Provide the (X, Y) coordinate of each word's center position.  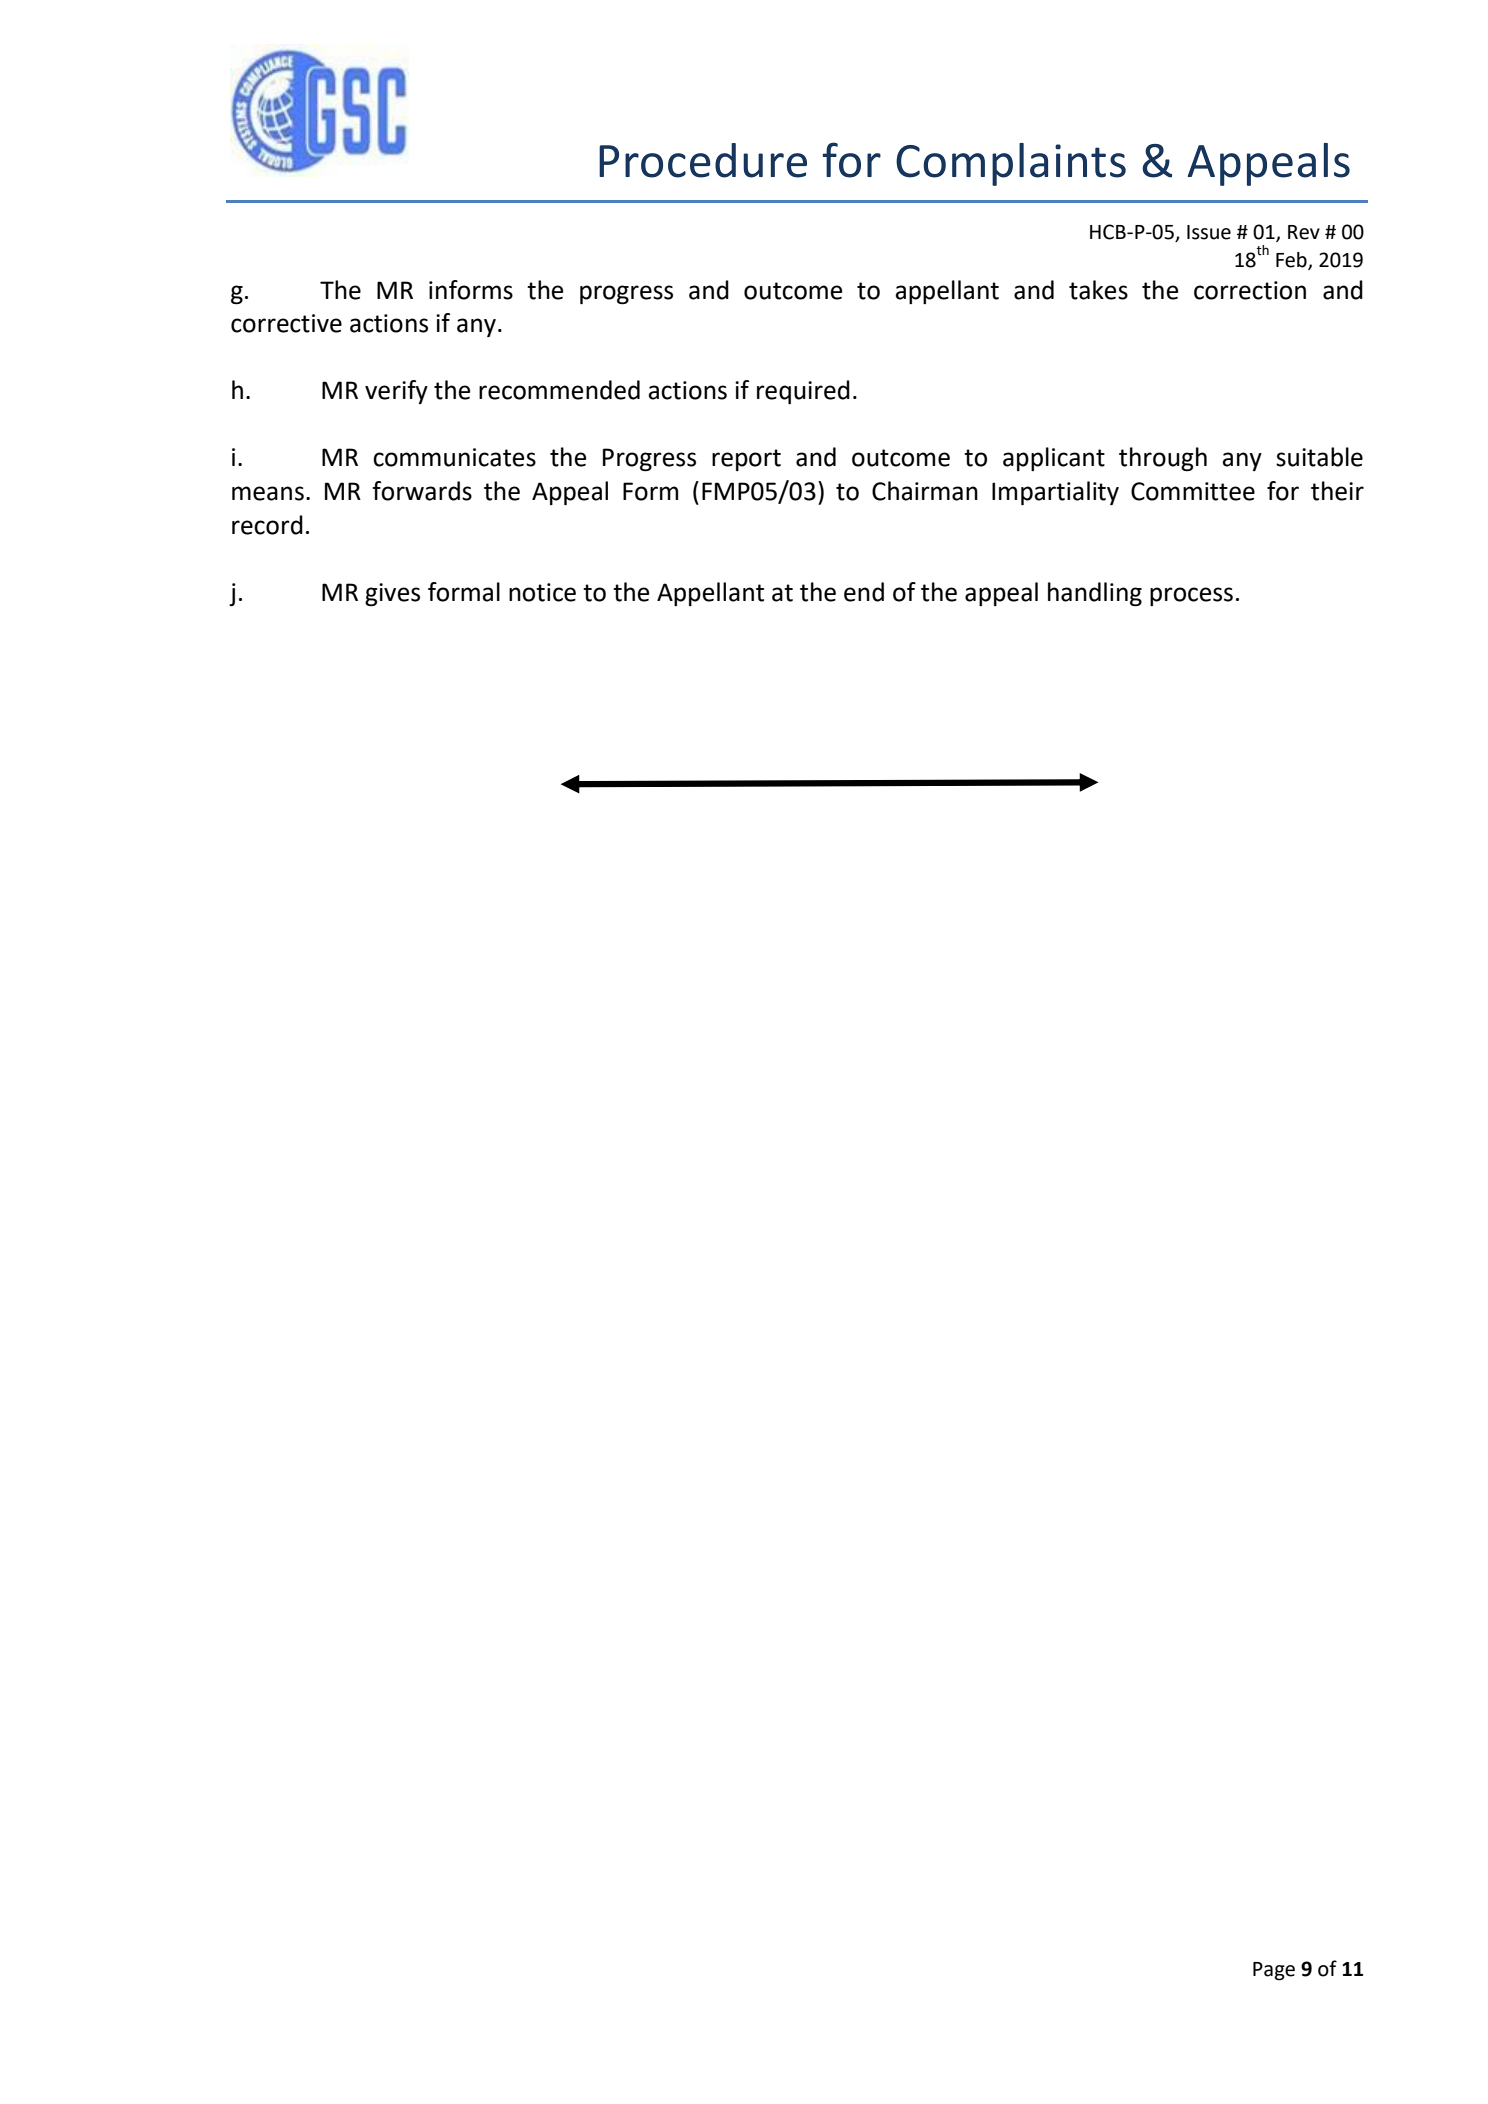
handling (1095, 594)
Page (1274, 1971)
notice (542, 592)
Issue (1209, 232)
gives (392, 594)
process (1191, 596)
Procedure (703, 160)
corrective (286, 323)
